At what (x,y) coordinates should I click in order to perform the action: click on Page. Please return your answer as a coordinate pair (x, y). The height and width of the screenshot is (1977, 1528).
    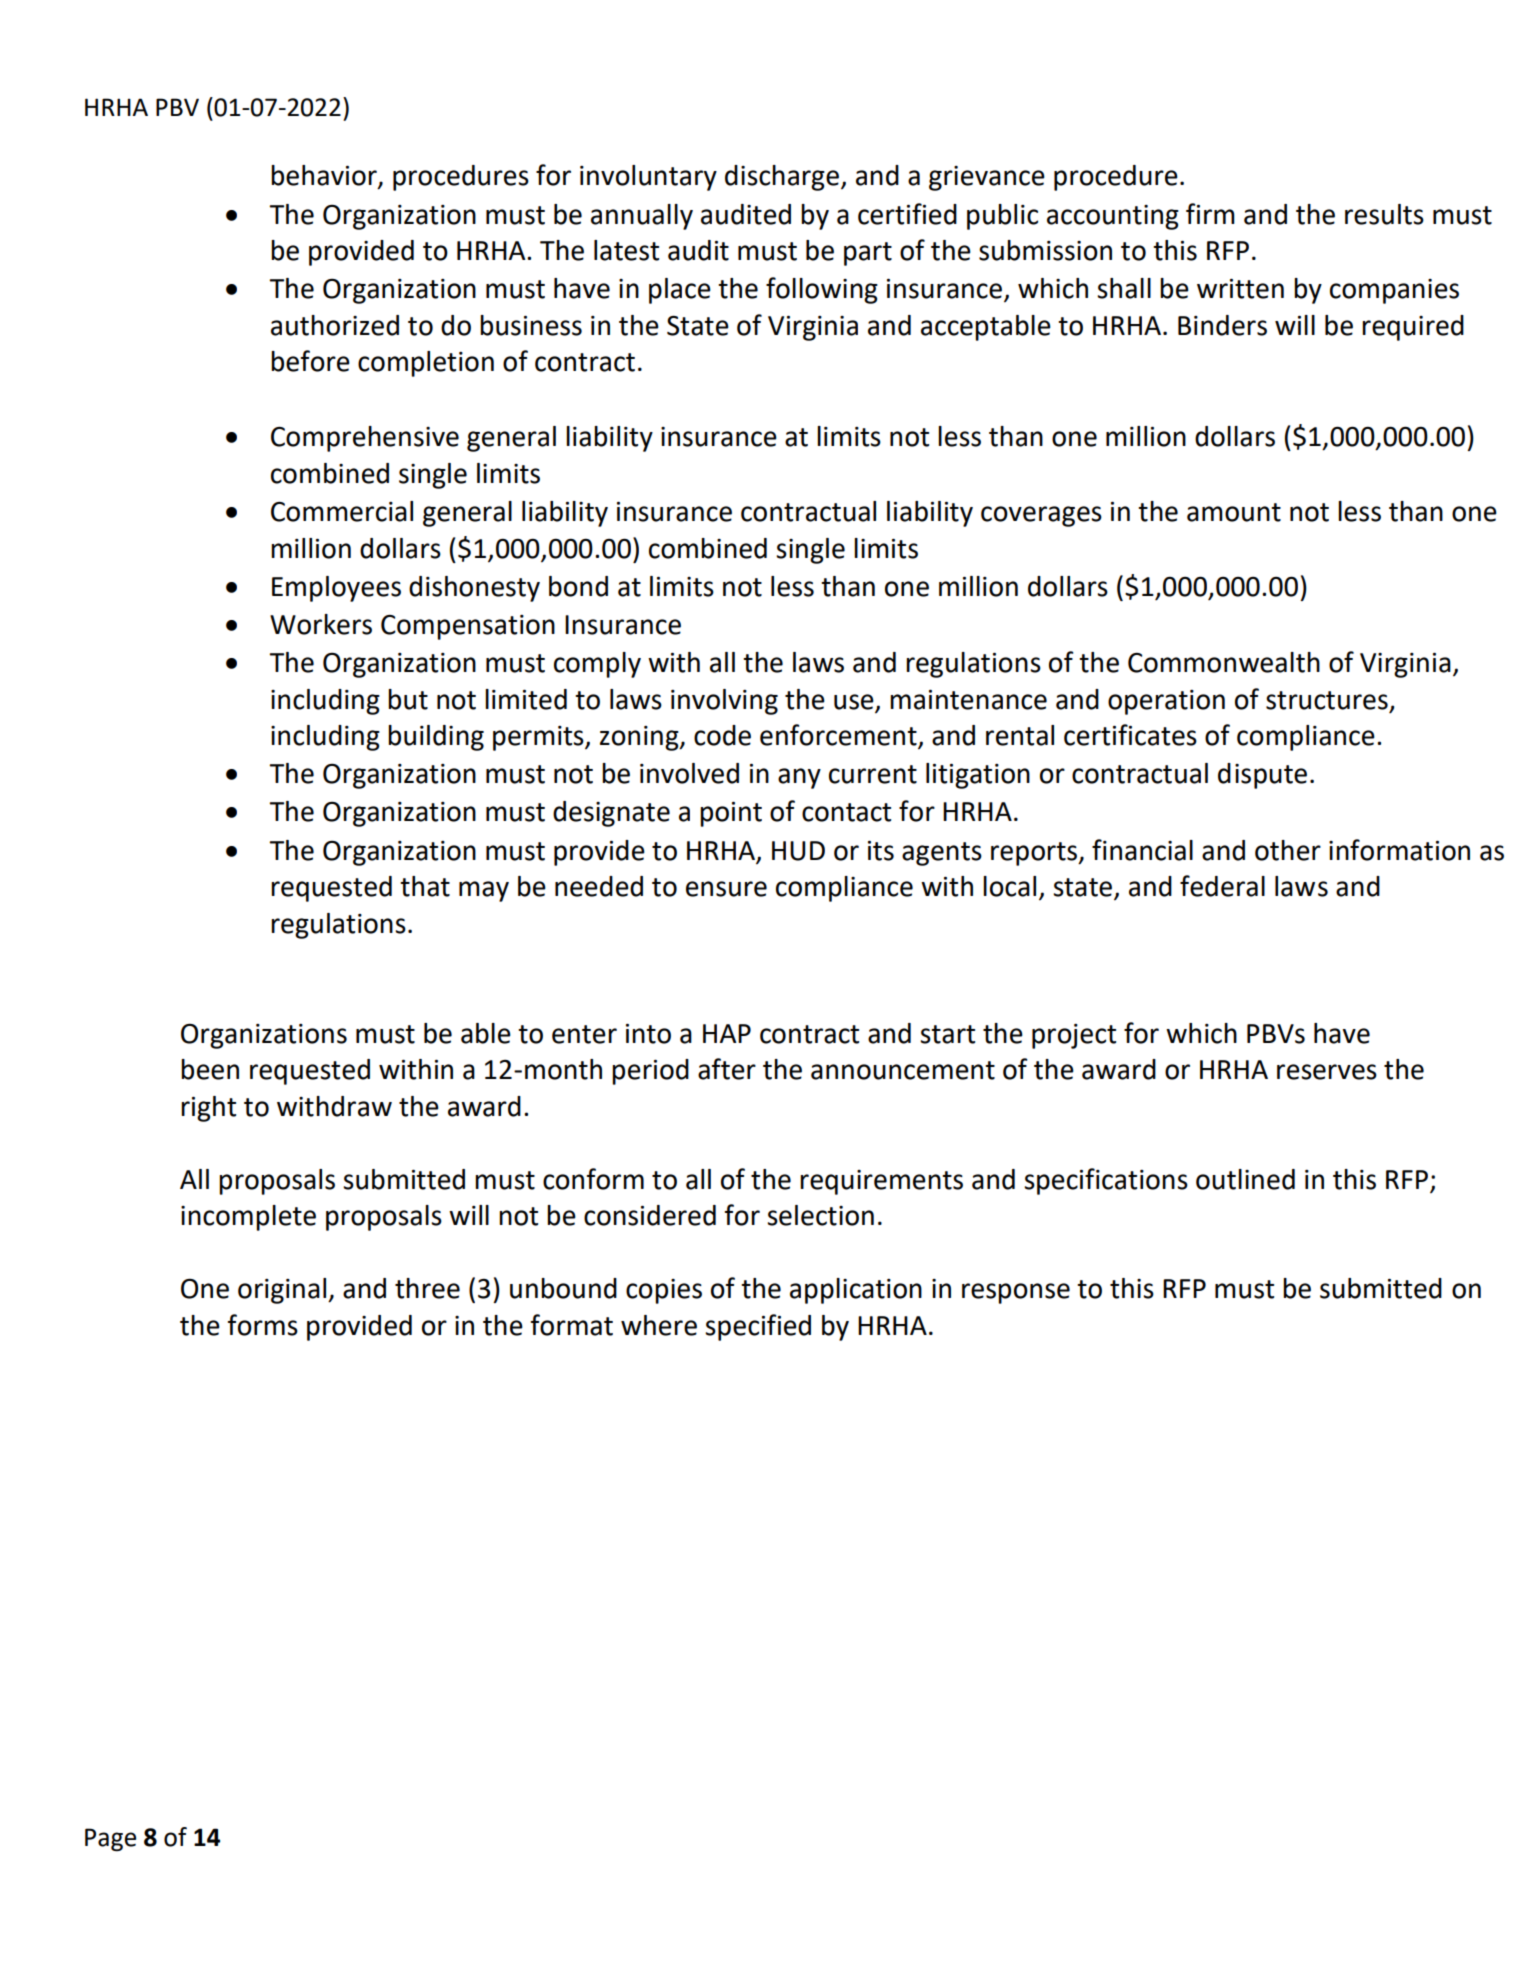
    Looking at the image, I should click on (110, 1839).
